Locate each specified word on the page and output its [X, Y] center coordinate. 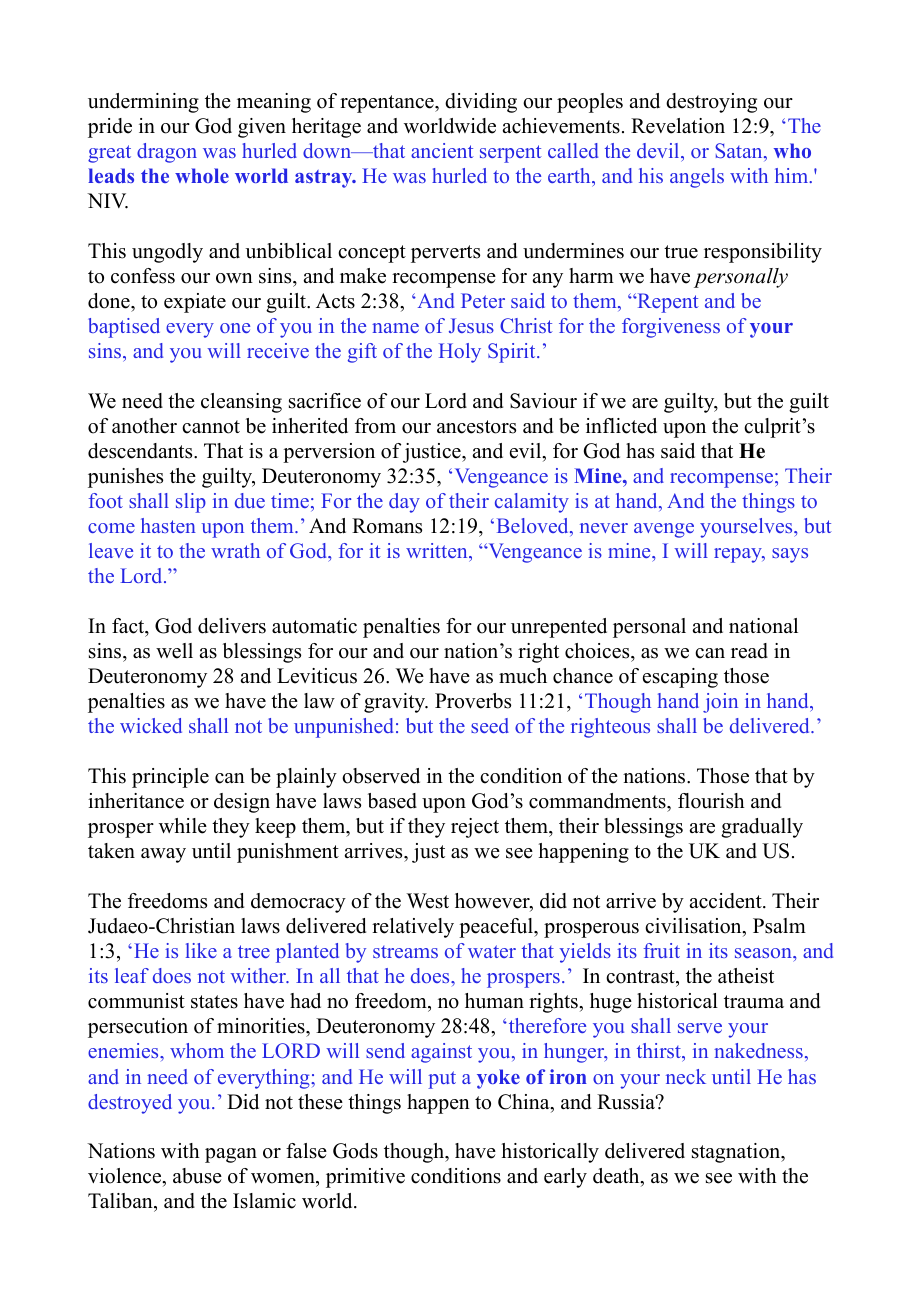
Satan [740, 150]
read [749, 651]
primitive [365, 1178]
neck [686, 1076]
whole [202, 175]
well [174, 651]
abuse [197, 1176]
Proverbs [473, 701]
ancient [442, 150]
